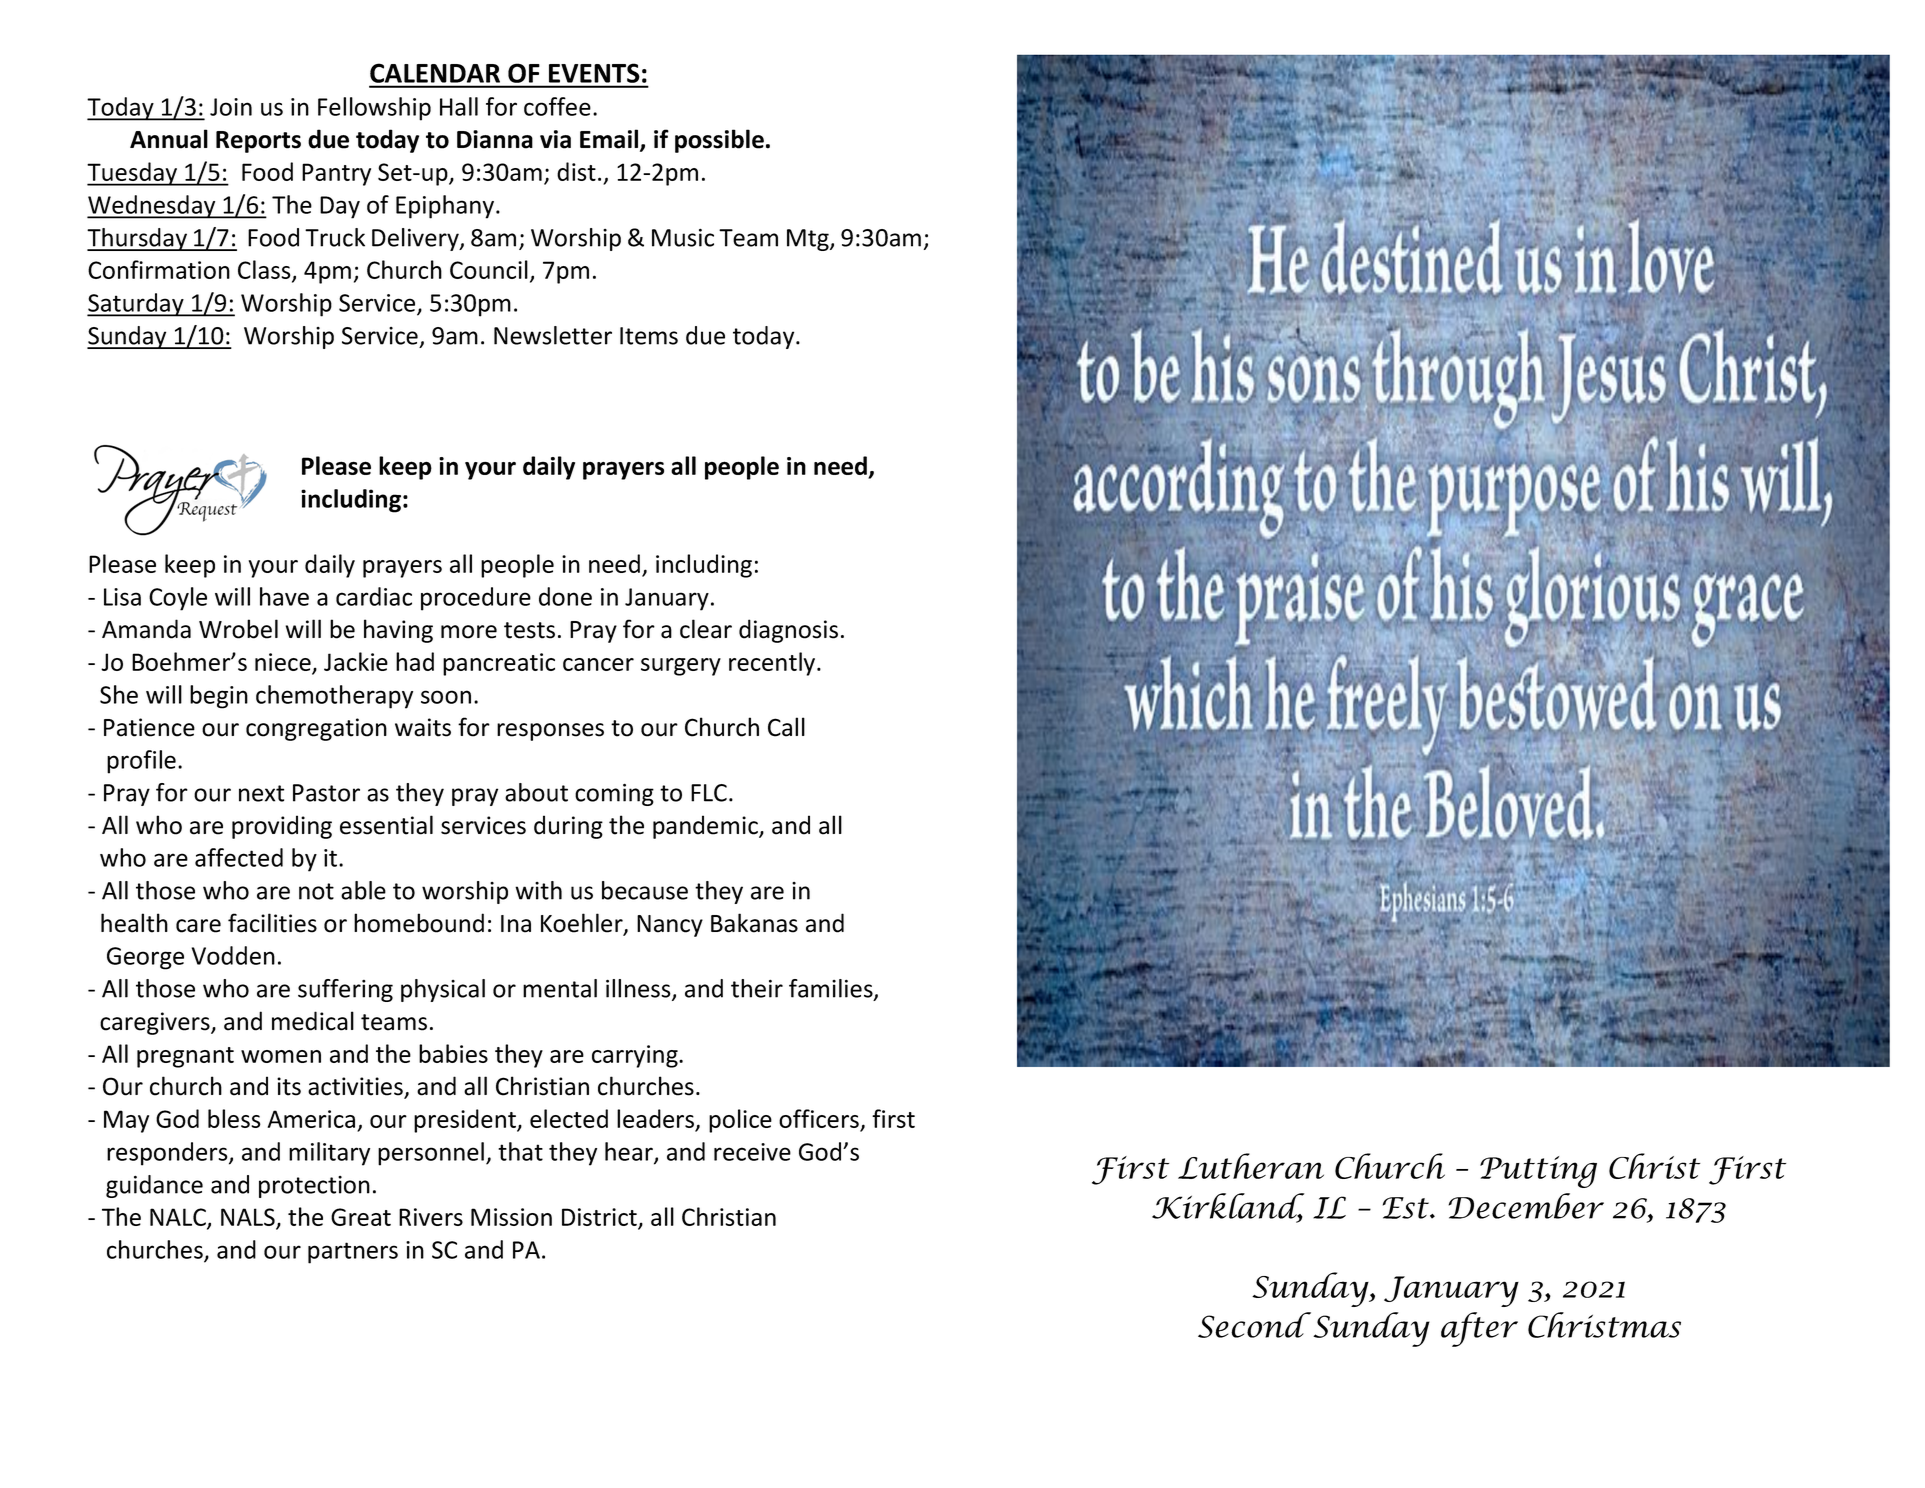 The width and height of the document is (1925, 1488). Describe the element at coordinates (809, 240) in the document. I see `Mtg` at that location.
